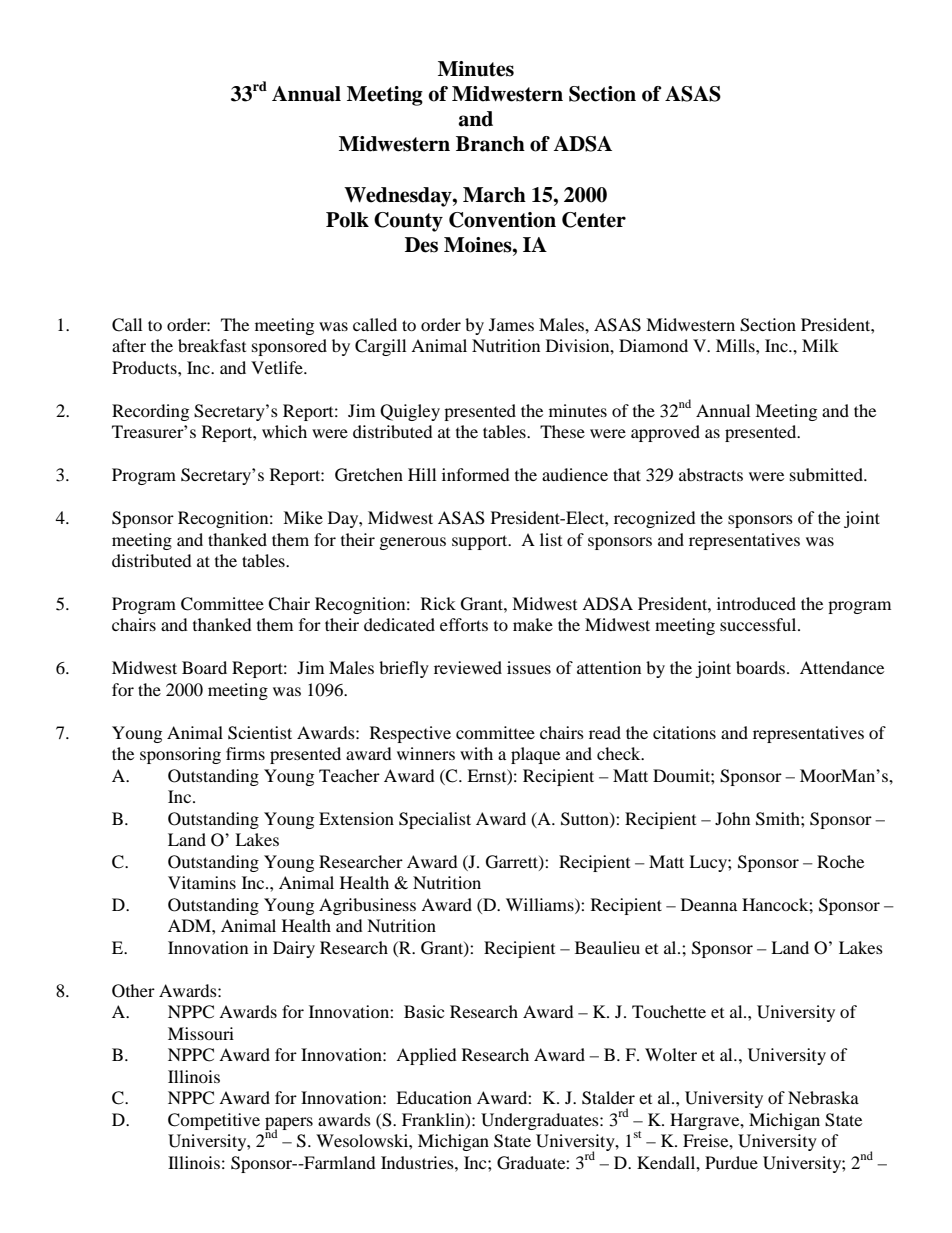 Image resolution: width=952 pixels, height=1233 pixels. I want to click on Polk, so click(347, 220).
